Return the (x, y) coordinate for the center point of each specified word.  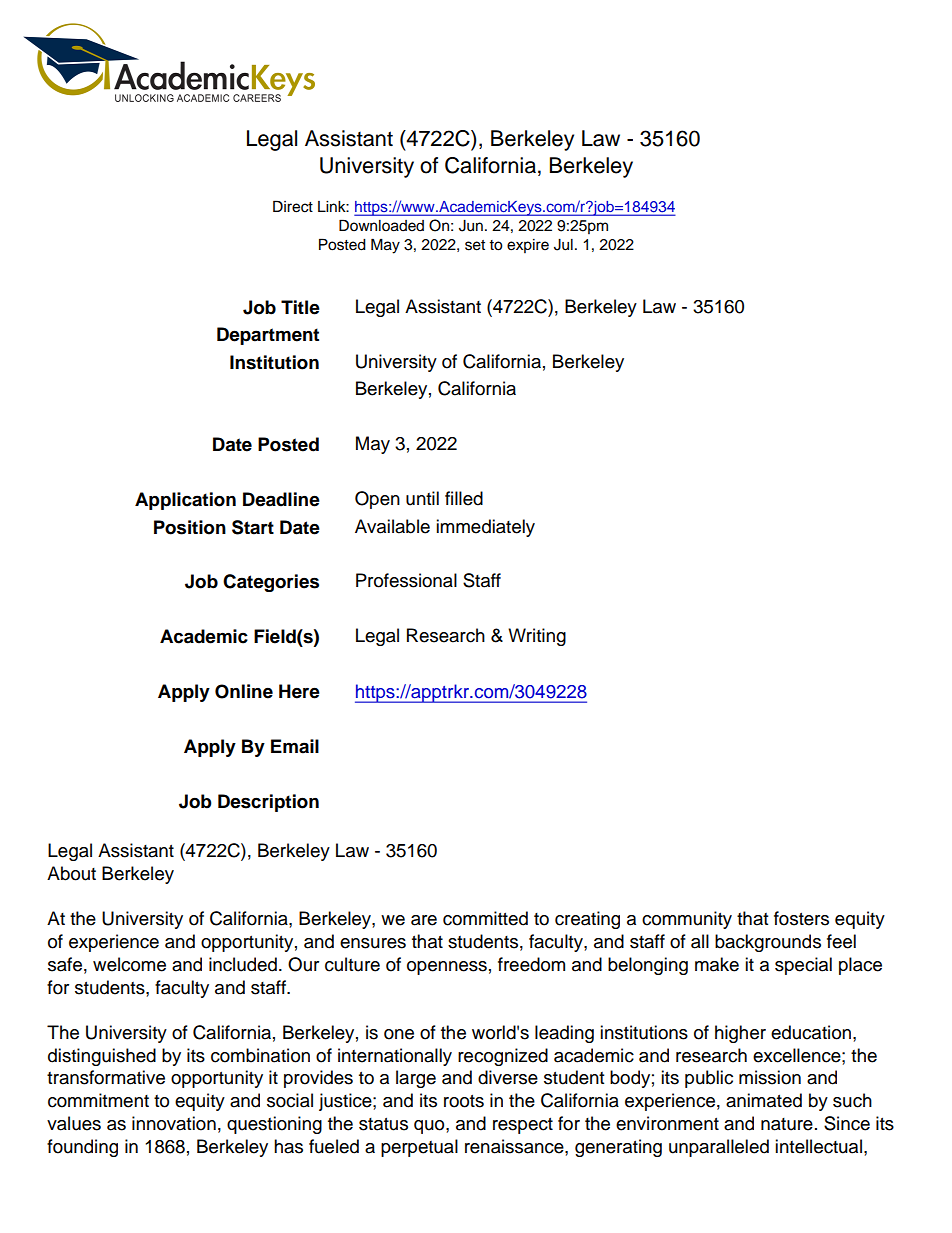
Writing (537, 637)
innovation (174, 1123)
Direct (293, 206)
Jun (471, 226)
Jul (563, 245)
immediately (485, 528)
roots (464, 1101)
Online (244, 691)
